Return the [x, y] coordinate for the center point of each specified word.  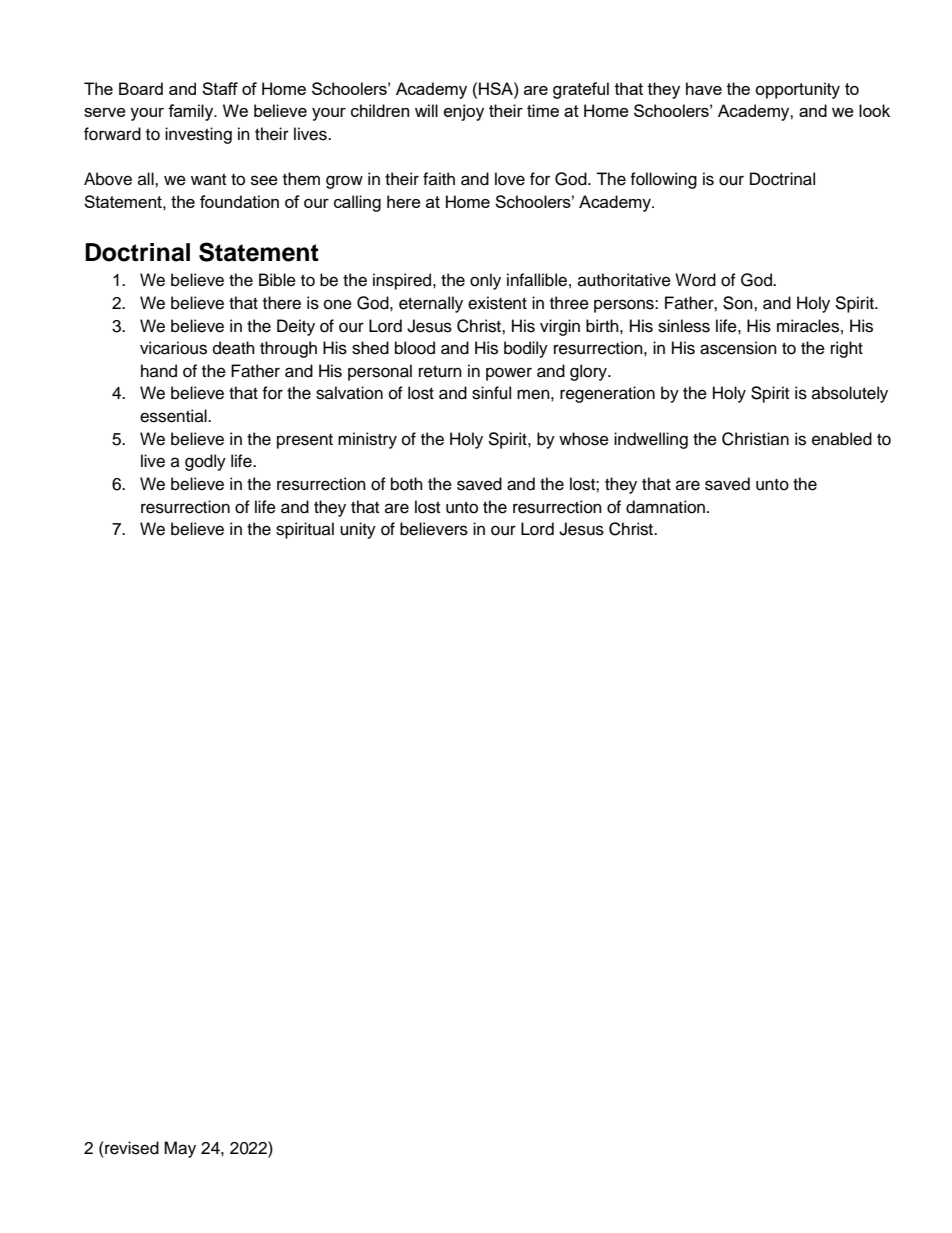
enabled [842, 439]
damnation [667, 507]
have [704, 88]
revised [131, 1148]
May [180, 1149]
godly [205, 462]
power [509, 374]
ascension [738, 348]
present [305, 441]
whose [584, 439]
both [407, 484]
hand [159, 371]
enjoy [464, 112]
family [192, 112]
